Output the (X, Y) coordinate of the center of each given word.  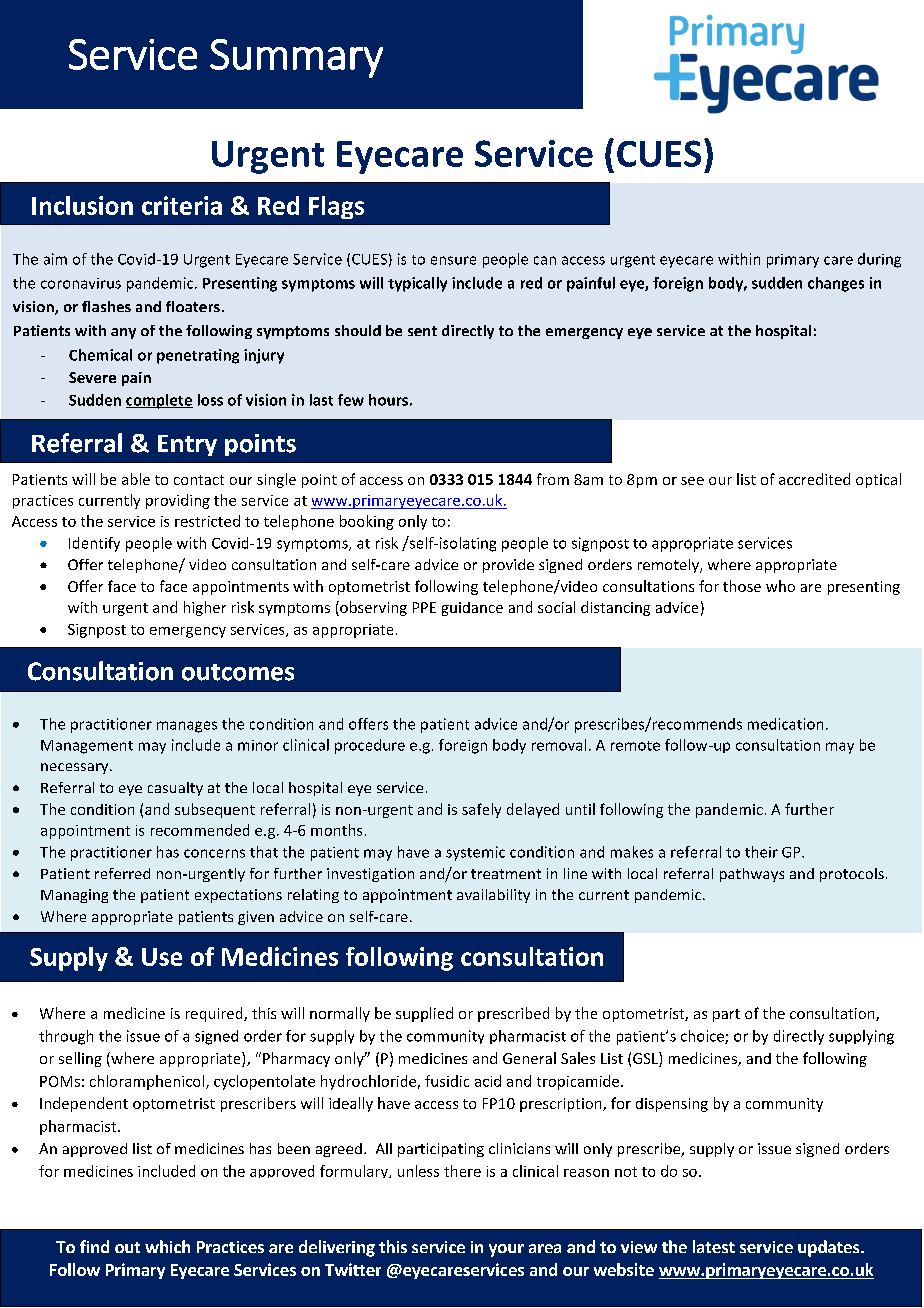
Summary (296, 58)
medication (785, 724)
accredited (814, 479)
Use (162, 957)
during (879, 260)
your (506, 1250)
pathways (752, 875)
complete (159, 401)
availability (493, 896)
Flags (336, 207)
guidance (472, 609)
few (351, 400)
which (167, 1246)
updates (830, 1248)
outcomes (238, 672)
